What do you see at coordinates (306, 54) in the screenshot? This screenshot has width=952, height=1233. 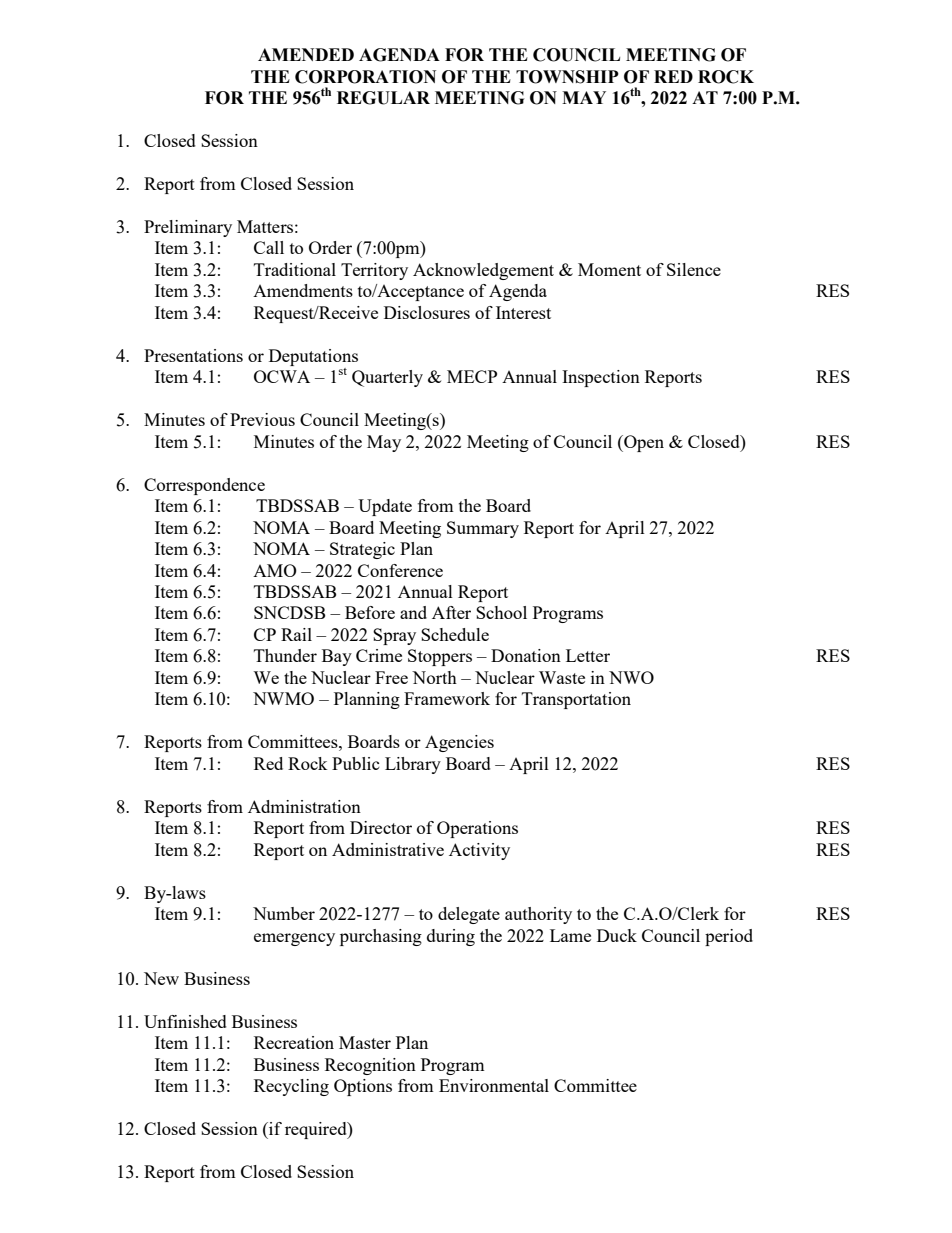 I see `AMENDED` at bounding box center [306, 54].
